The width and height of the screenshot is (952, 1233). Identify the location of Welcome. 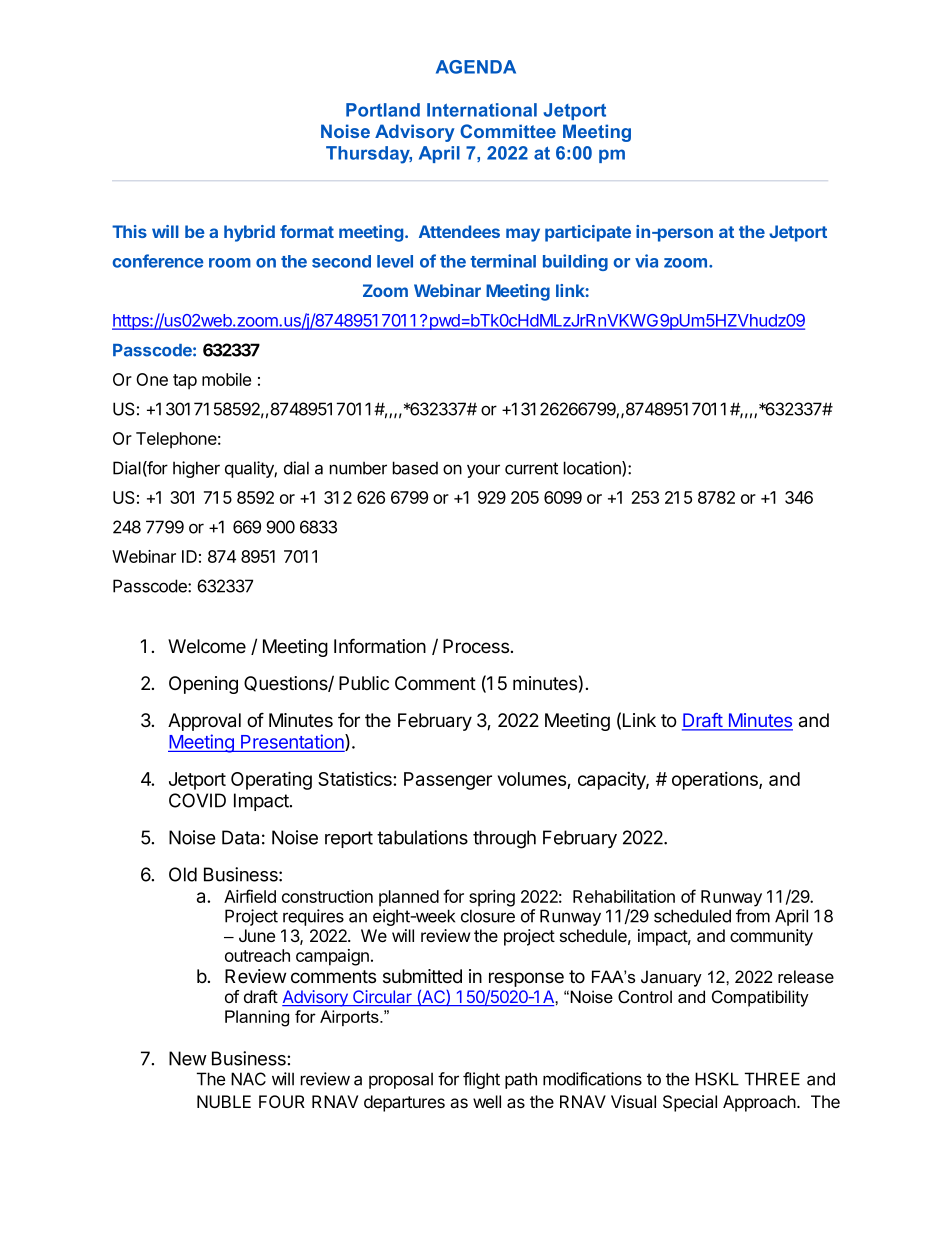
(207, 646).
